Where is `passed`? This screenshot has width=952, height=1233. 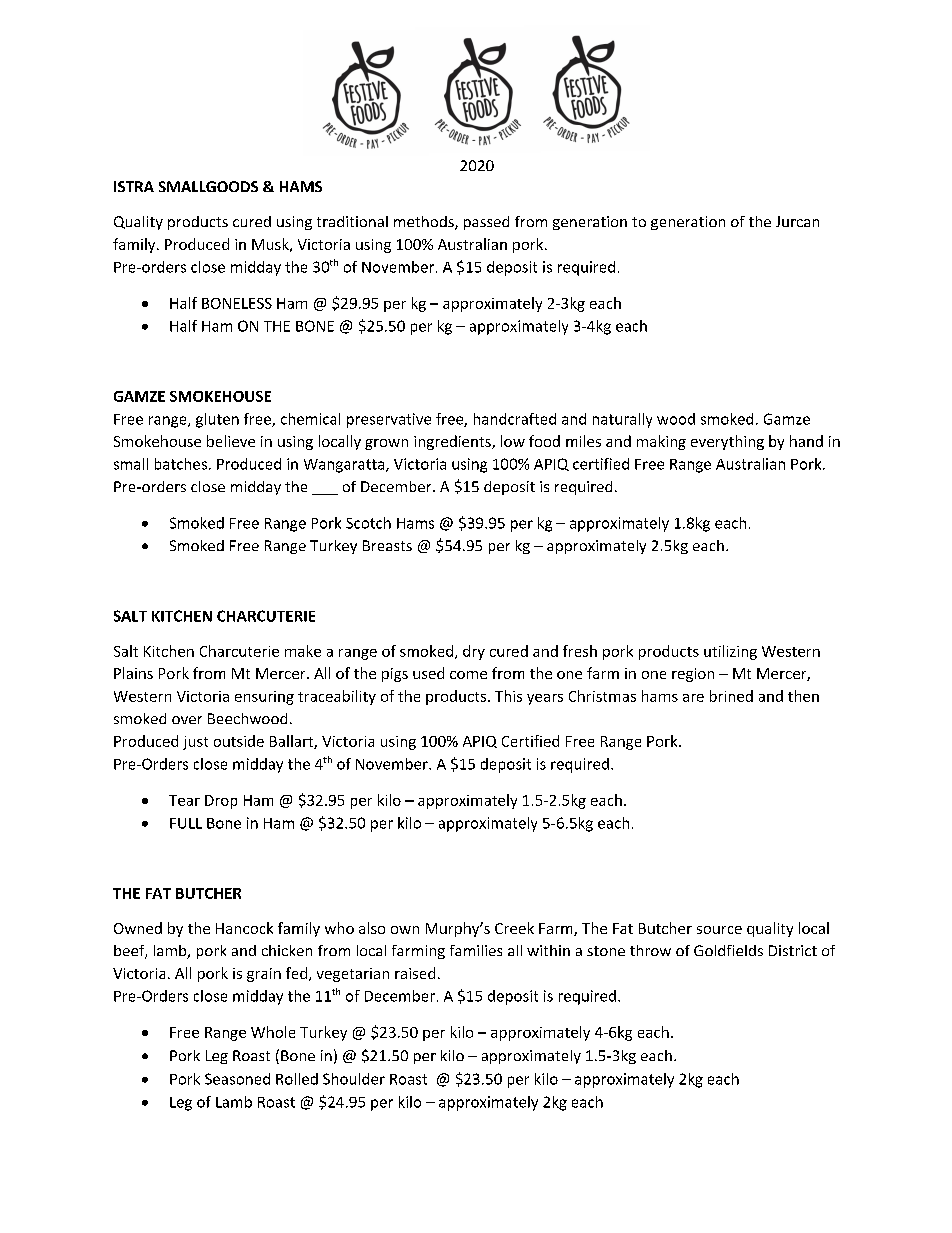
passed is located at coordinates (486, 223).
